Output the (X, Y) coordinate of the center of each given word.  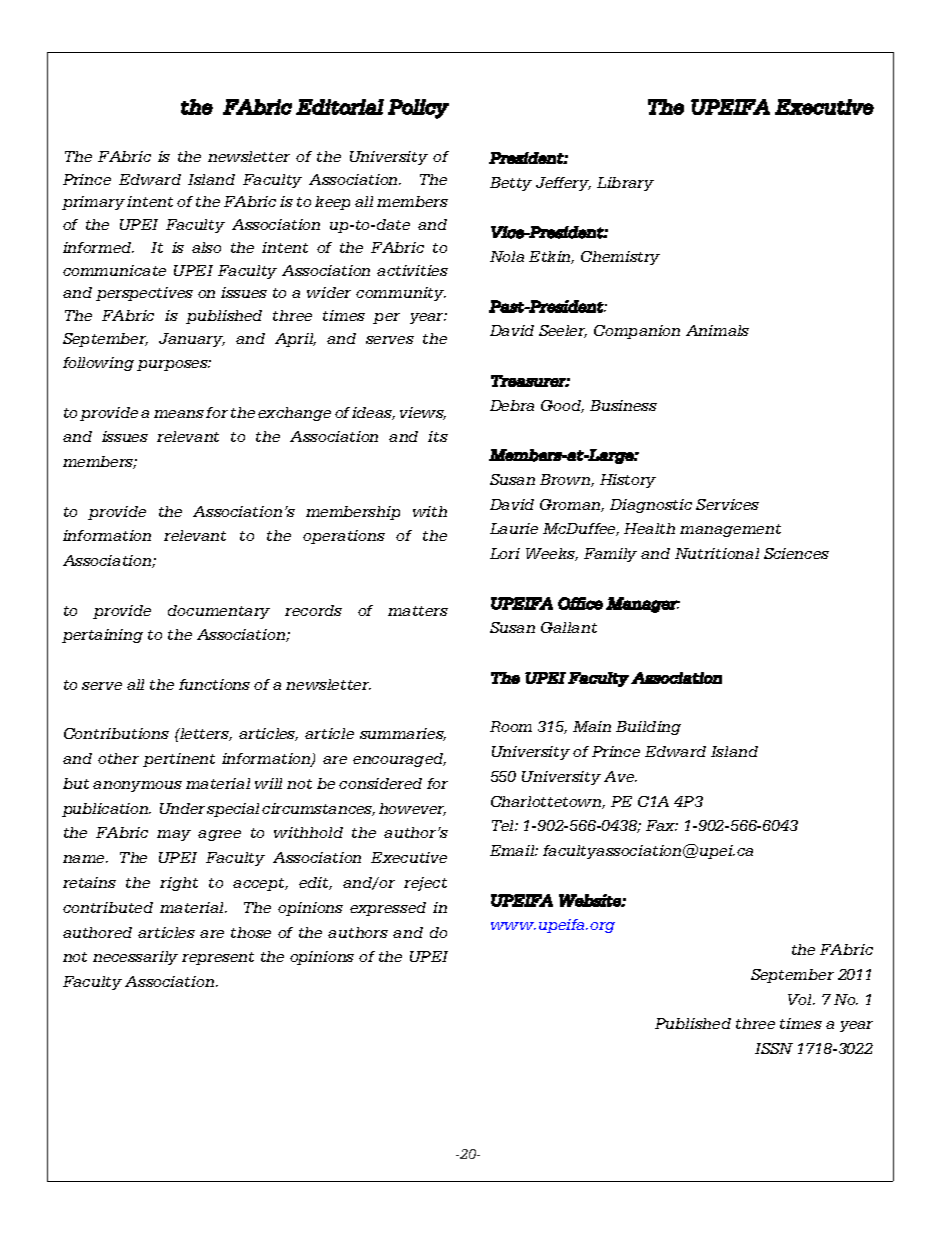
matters (418, 611)
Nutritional (717, 553)
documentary (219, 612)
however (412, 809)
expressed (388, 909)
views (423, 413)
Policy (418, 109)
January (192, 340)
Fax (662, 825)
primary (93, 203)
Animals (717, 330)
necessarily (135, 958)
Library (625, 184)
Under (182, 808)
